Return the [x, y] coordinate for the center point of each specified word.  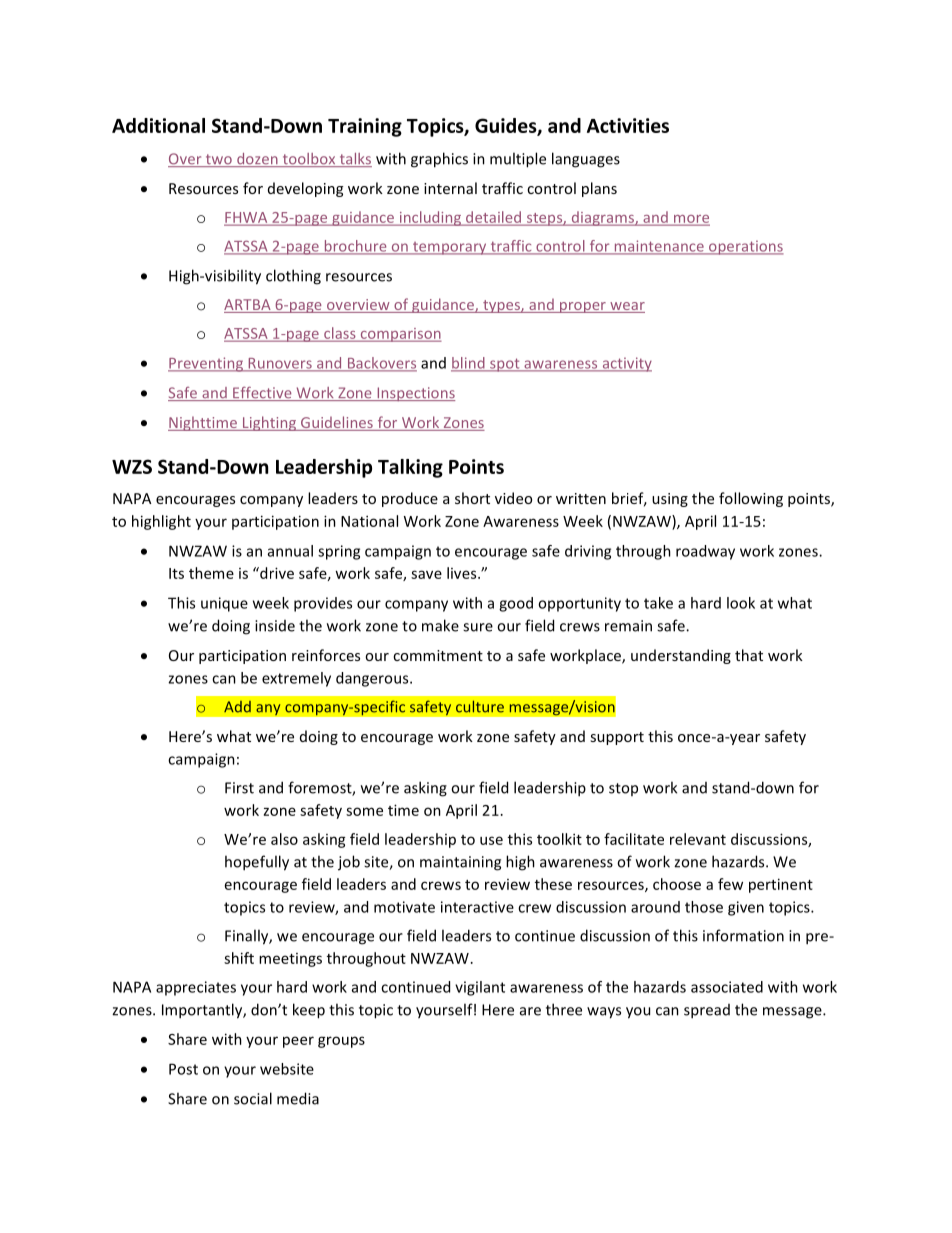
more [691, 220]
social [253, 1098]
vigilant [480, 988]
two [218, 160]
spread [707, 1011]
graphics [439, 160]
